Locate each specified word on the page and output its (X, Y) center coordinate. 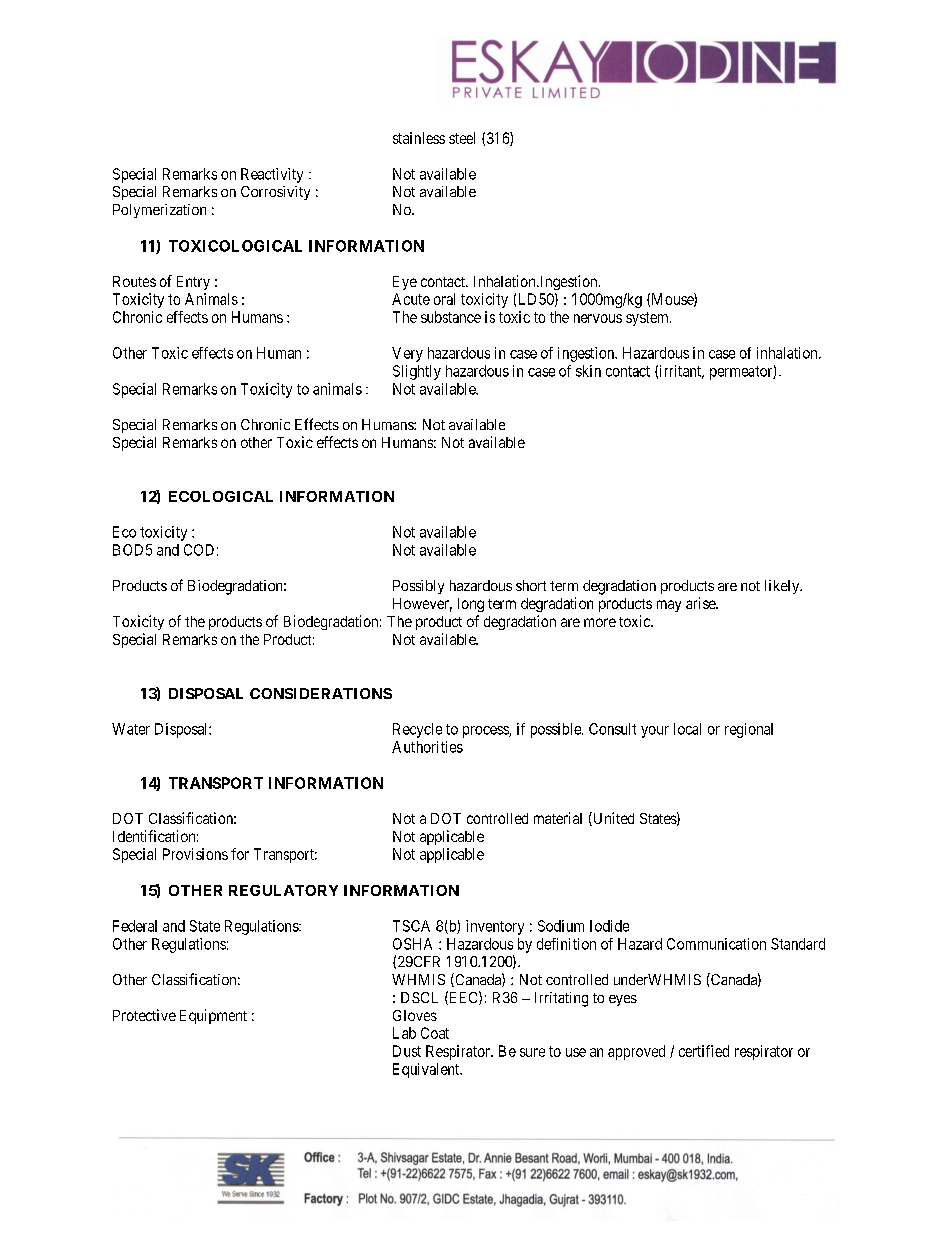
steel (462, 138)
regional (749, 730)
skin (588, 371)
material (558, 818)
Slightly (417, 372)
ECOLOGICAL (221, 496)
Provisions (195, 854)
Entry (193, 283)
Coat (435, 1033)
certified (704, 1051)
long (471, 605)
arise (701, 603)
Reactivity (272, 175)
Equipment (213, 1016)
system (648, 319)
